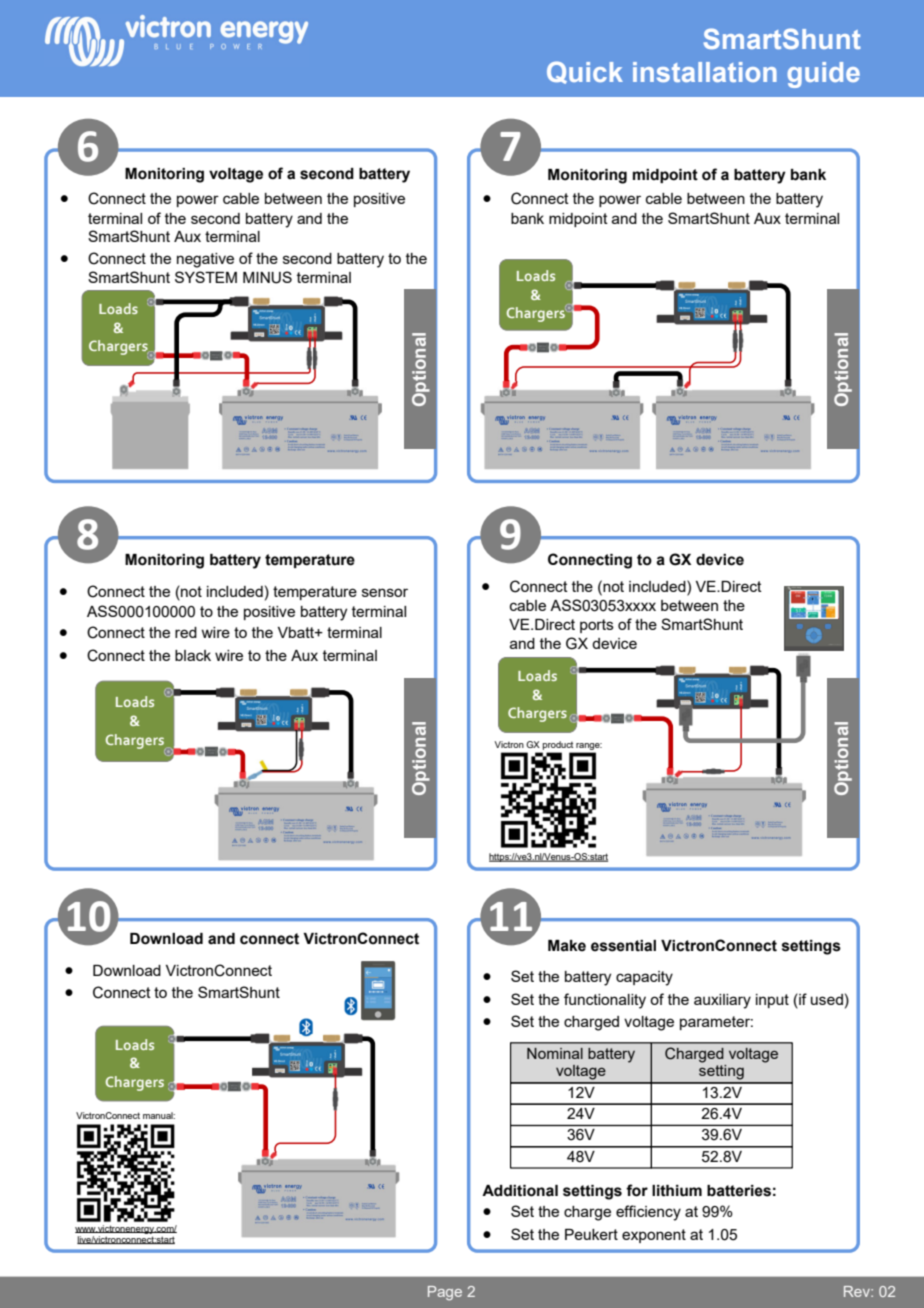  I want to click on negative, so click(205, 260).
